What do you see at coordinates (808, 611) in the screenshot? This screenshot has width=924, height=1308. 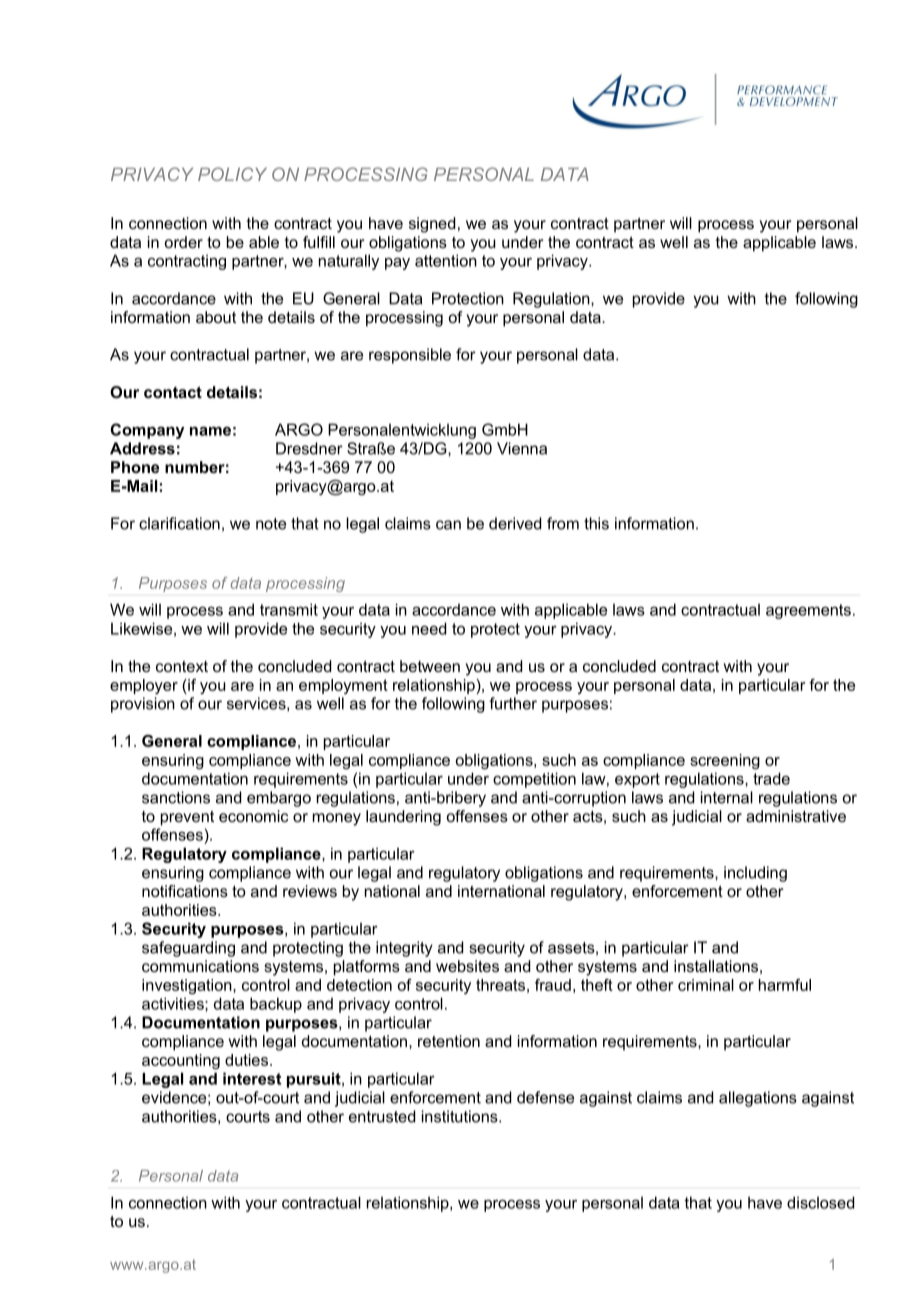 I see `agreements` at bounding box center [808, 611].
